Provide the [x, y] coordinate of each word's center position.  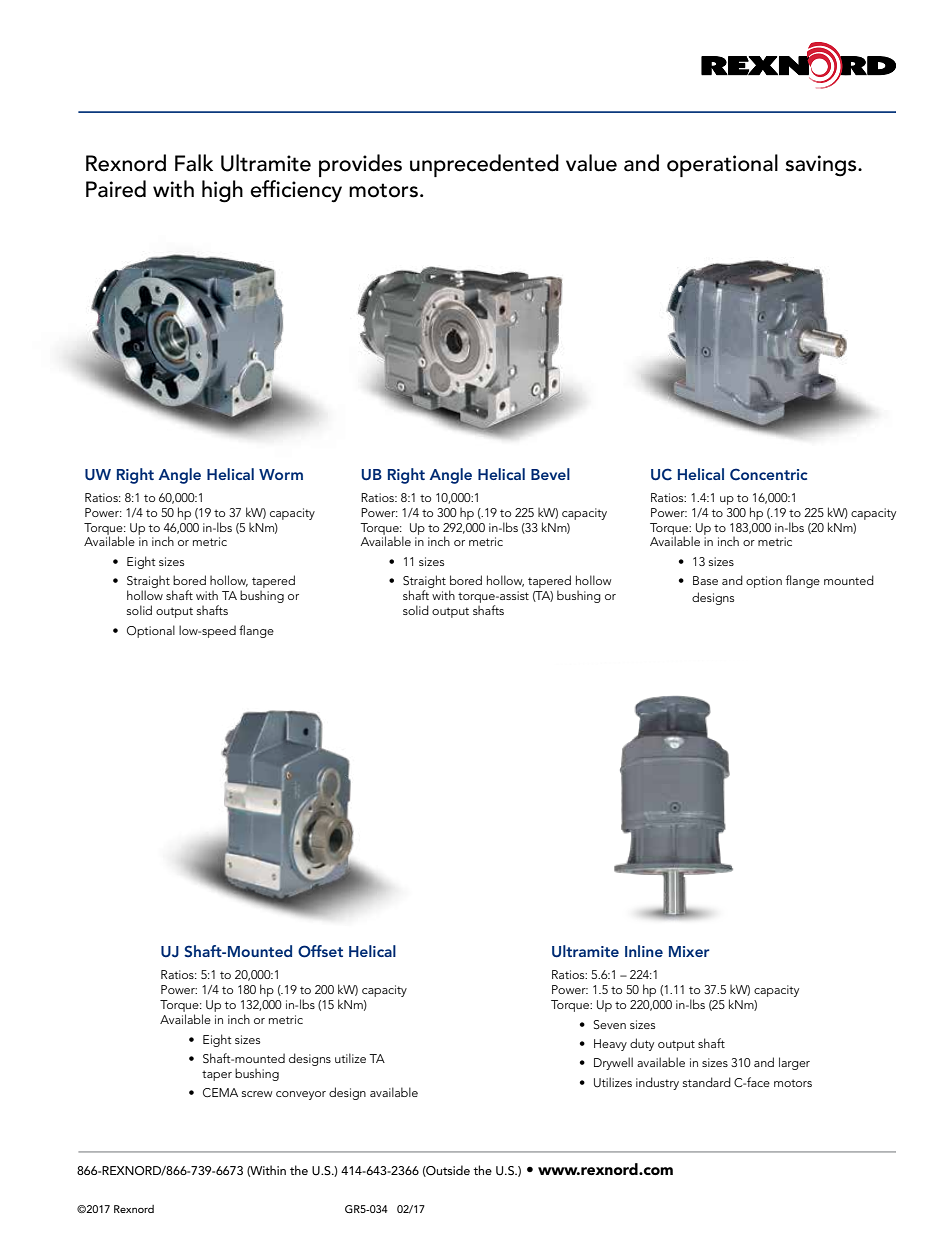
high [222, 191]
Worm [281, 474]
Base [705, 580]
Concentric [769, 474]
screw [257, 1094]
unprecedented [484, 165]
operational [722, 165]
